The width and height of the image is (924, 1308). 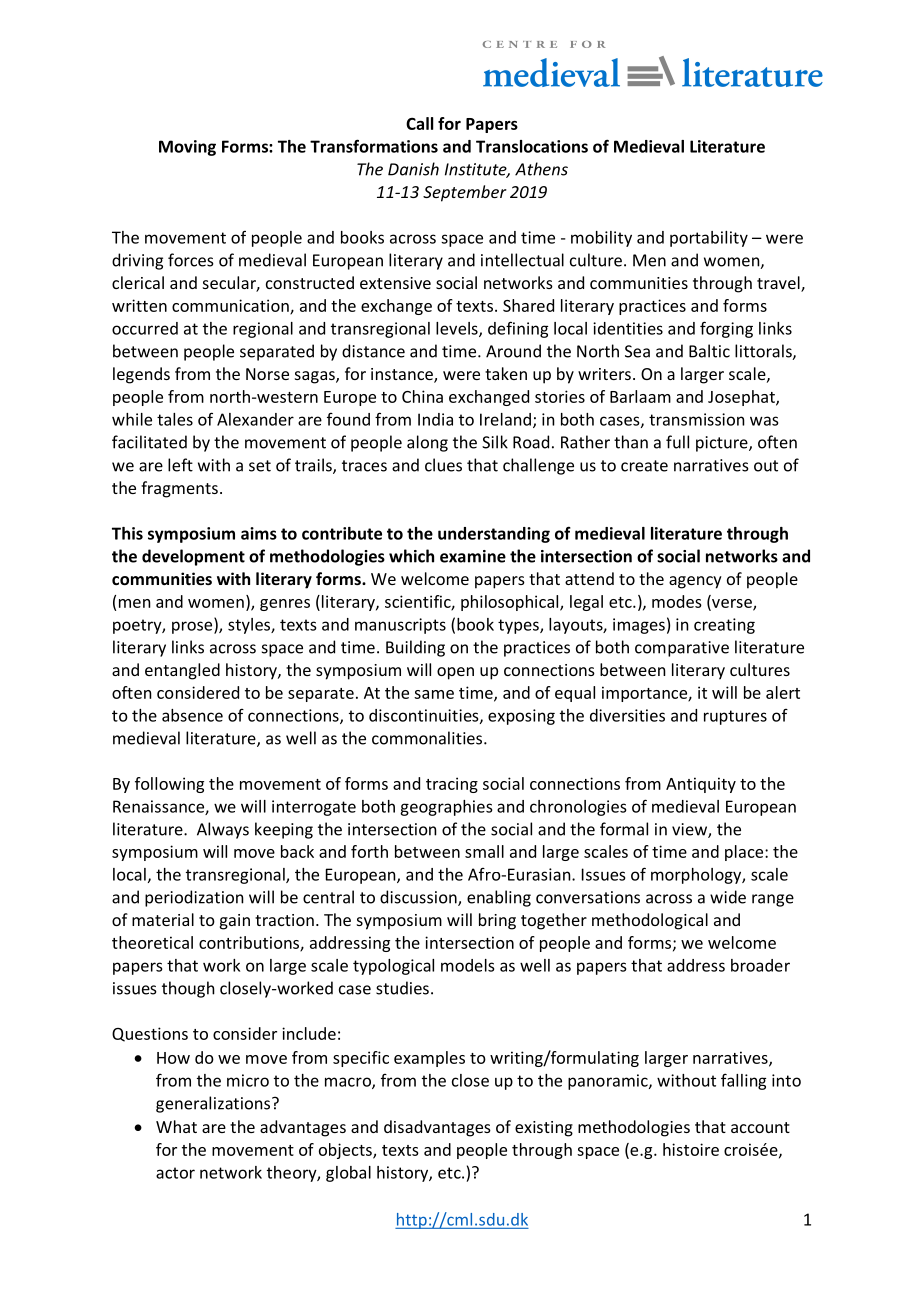 I want to click on prose, so click(x=193, y=627).
